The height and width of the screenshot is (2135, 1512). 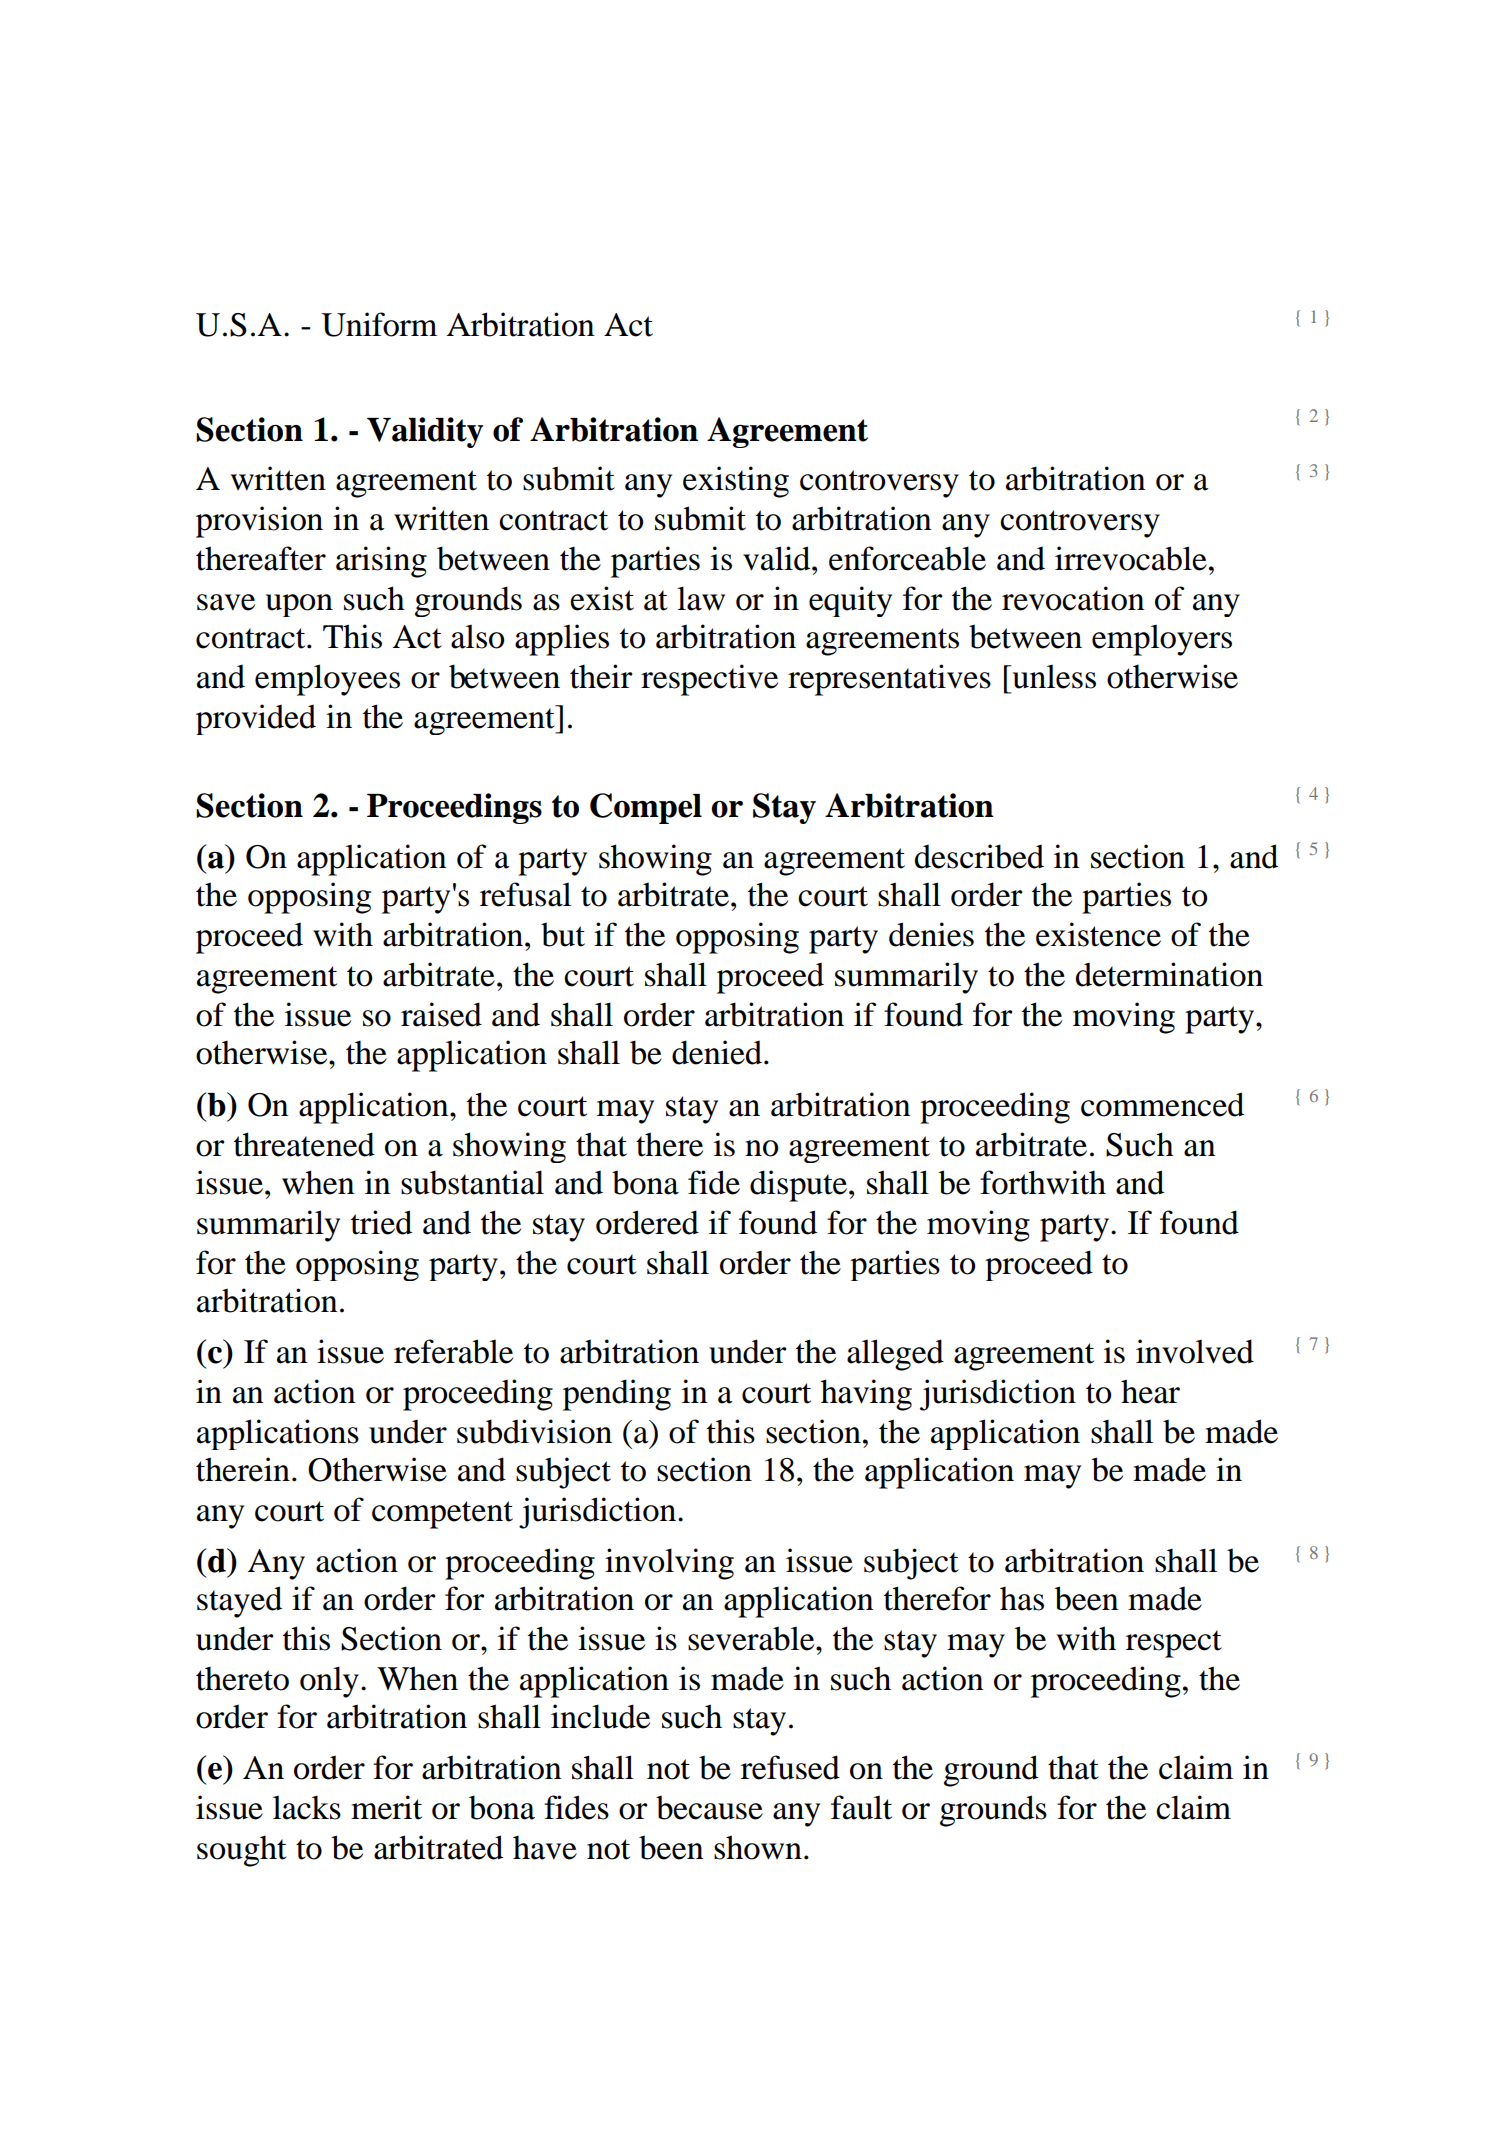 What do you see at coordinates (1169, 974) in the screenshot?
I see `determination` at bounding box center [1169, 974].
